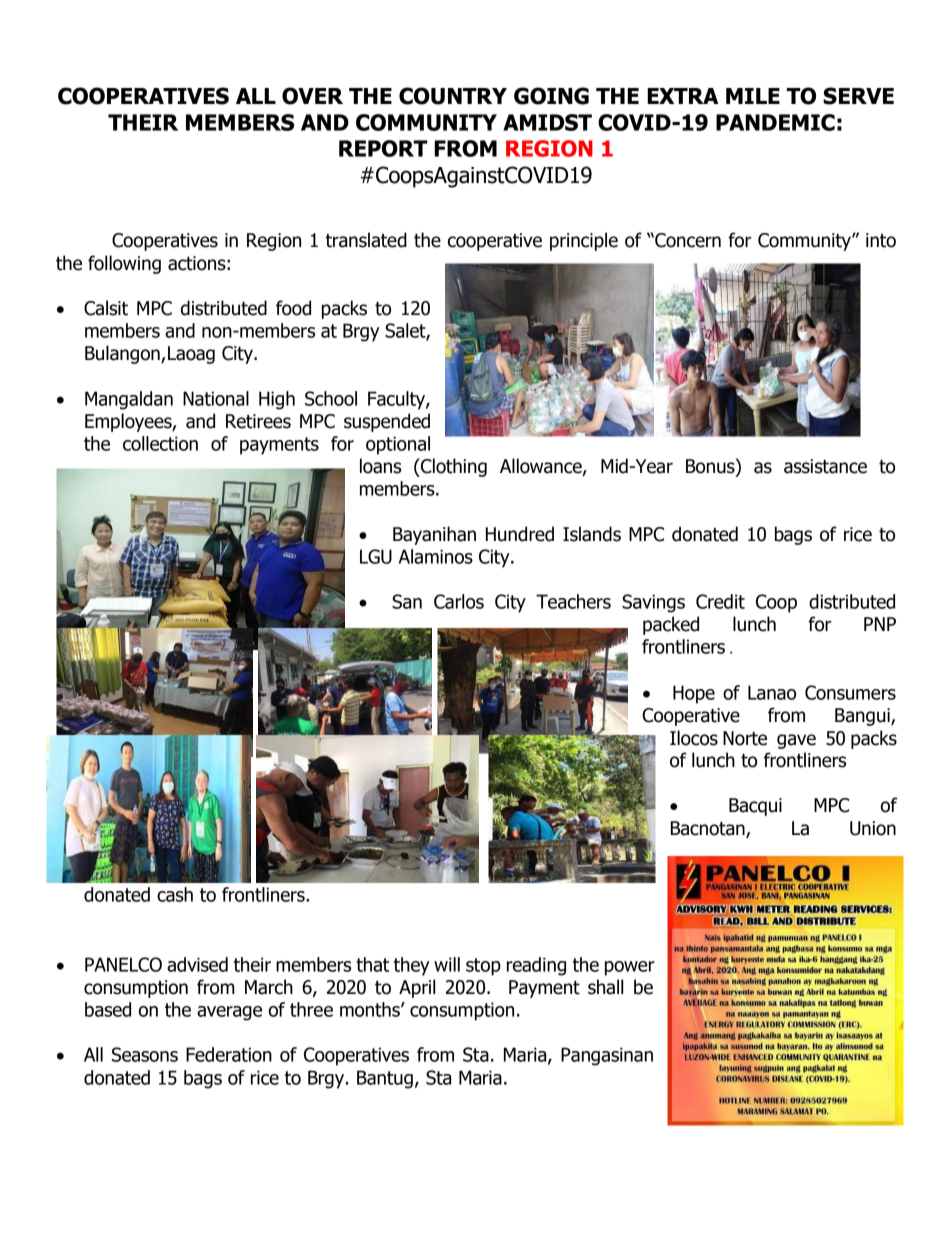 The image size is (952, 1233). I want to click on Carlos, so click(459, 601).
